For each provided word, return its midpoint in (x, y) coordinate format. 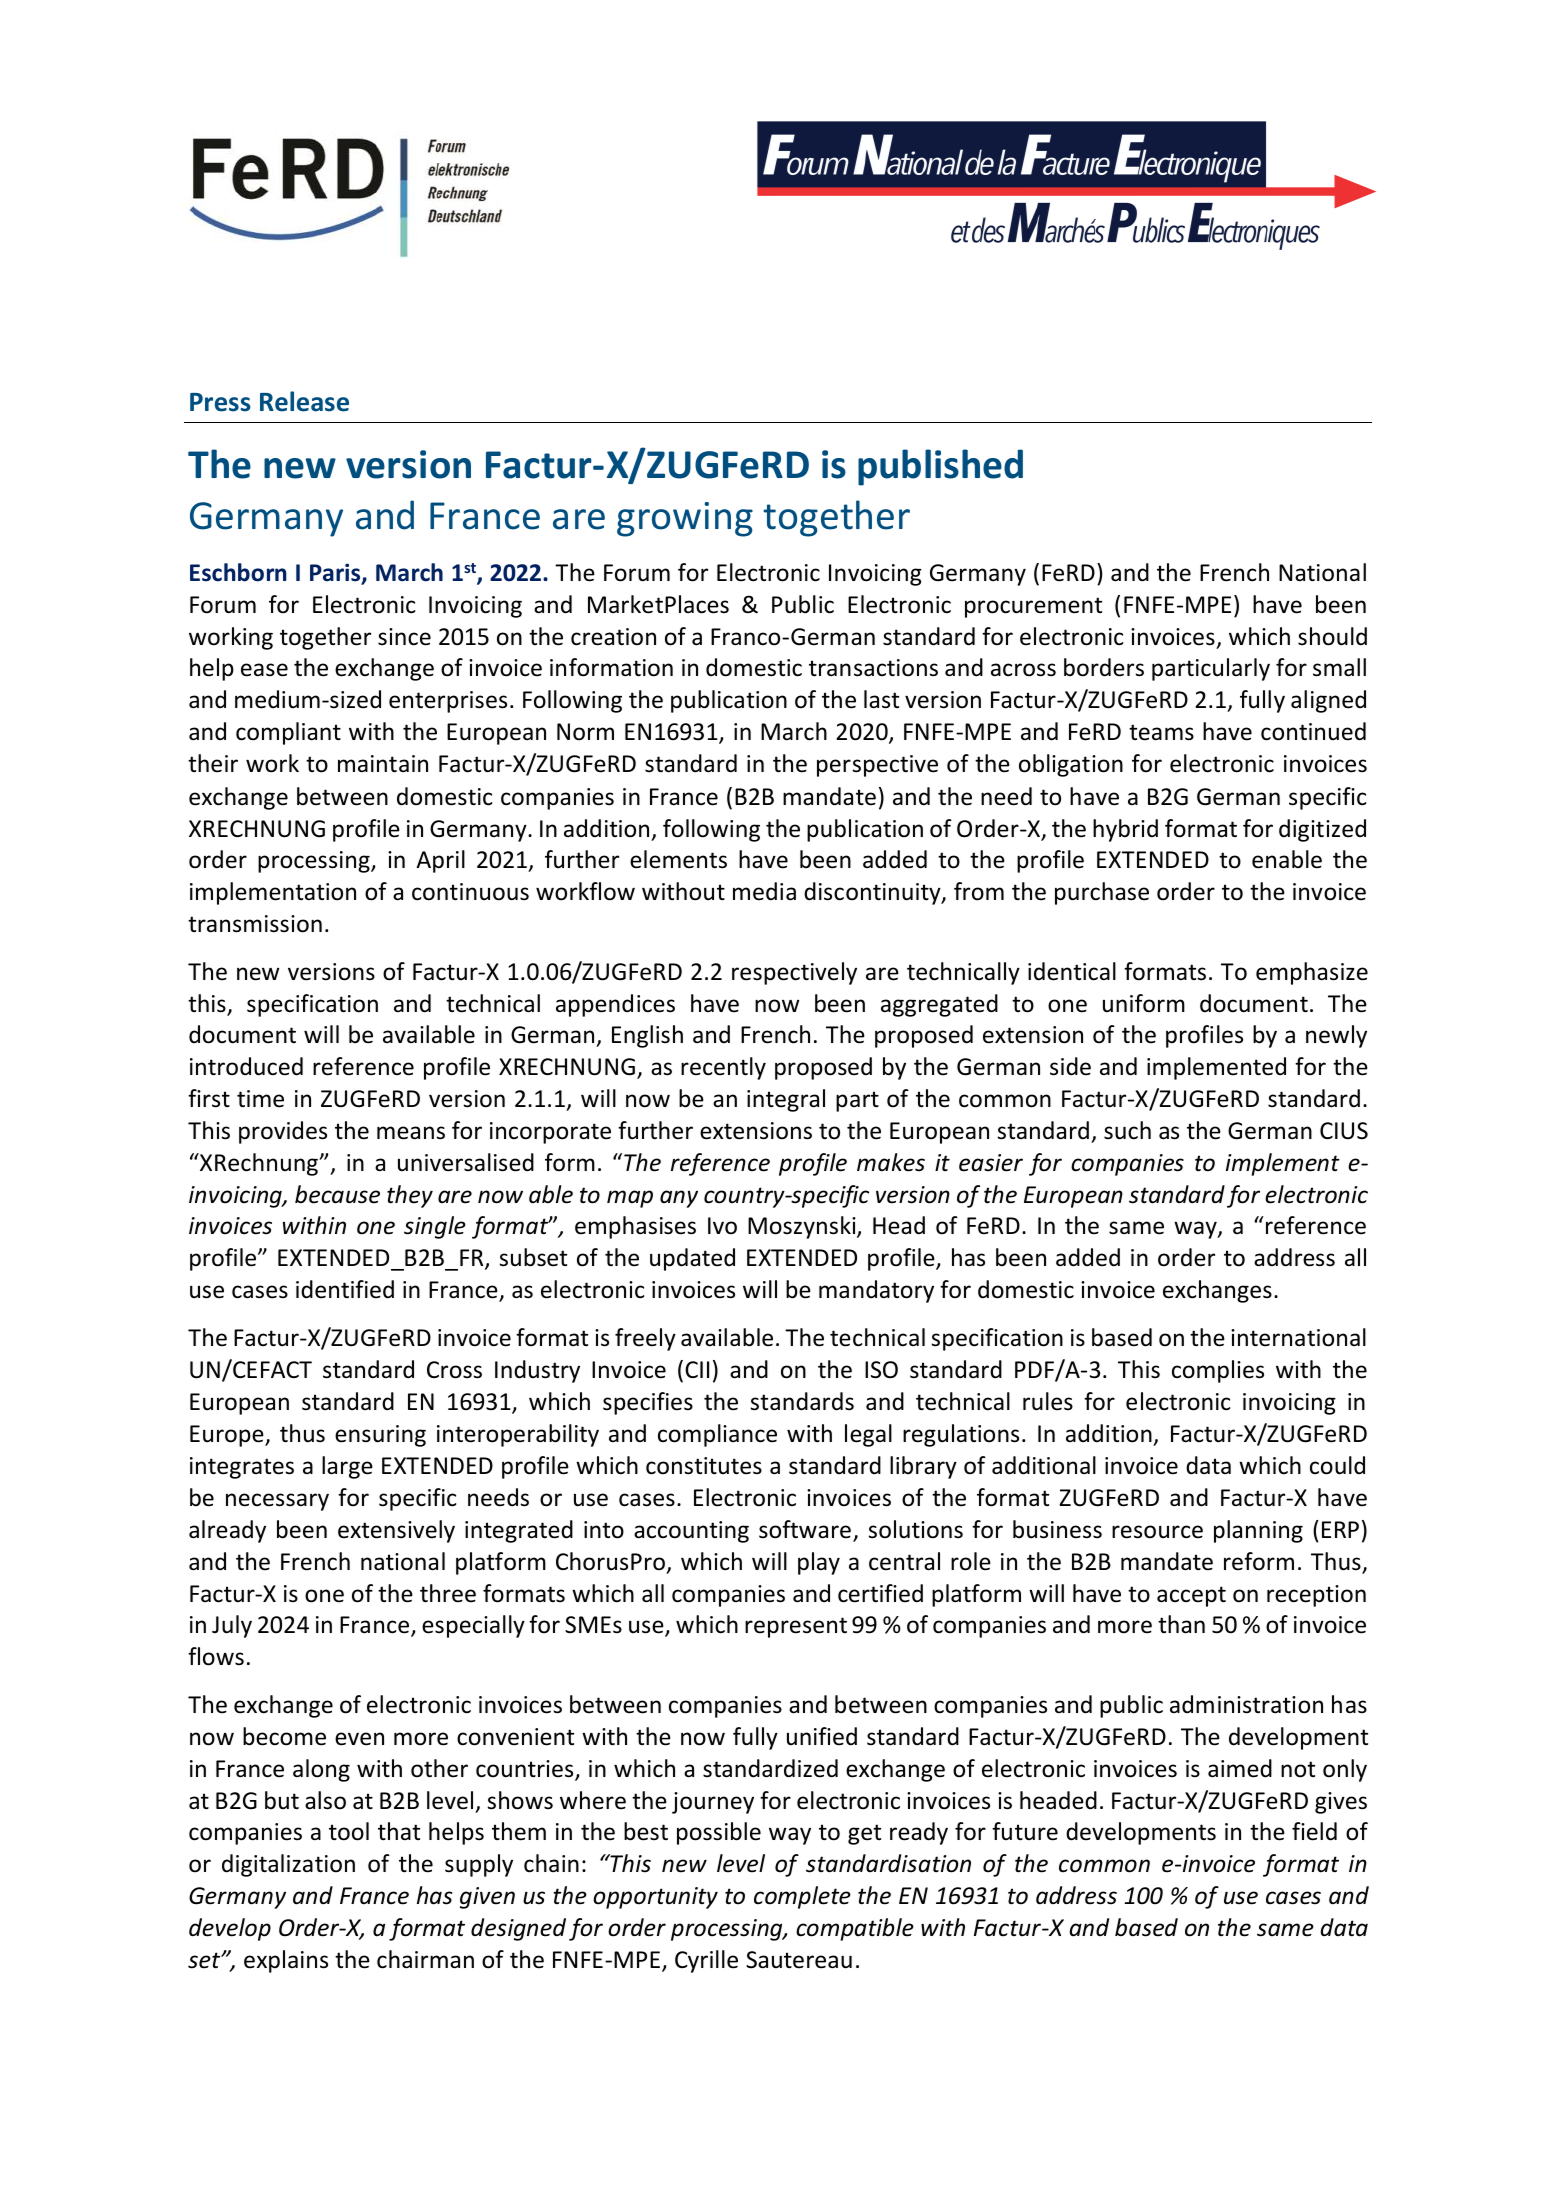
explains (286, 1961)
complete (802, 1897)
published (940, 467)
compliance (717, 1435)
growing (685, 519)
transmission (255, 924)
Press (220, 402)
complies (1218, 1371)
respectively (794, 973)
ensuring (380, 1436)
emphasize (1312, 973)
